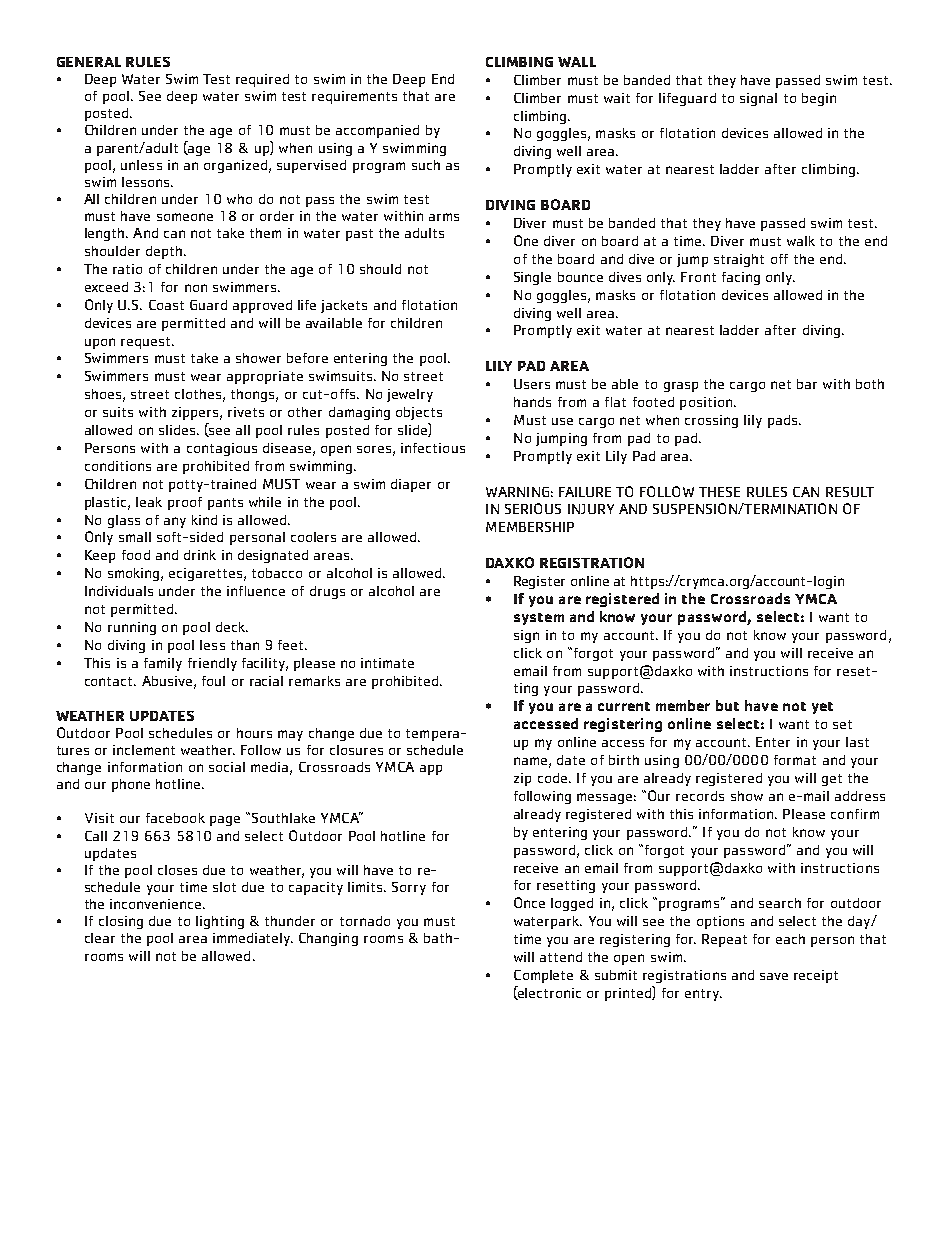  I want to click on save, so click(774, 976).
